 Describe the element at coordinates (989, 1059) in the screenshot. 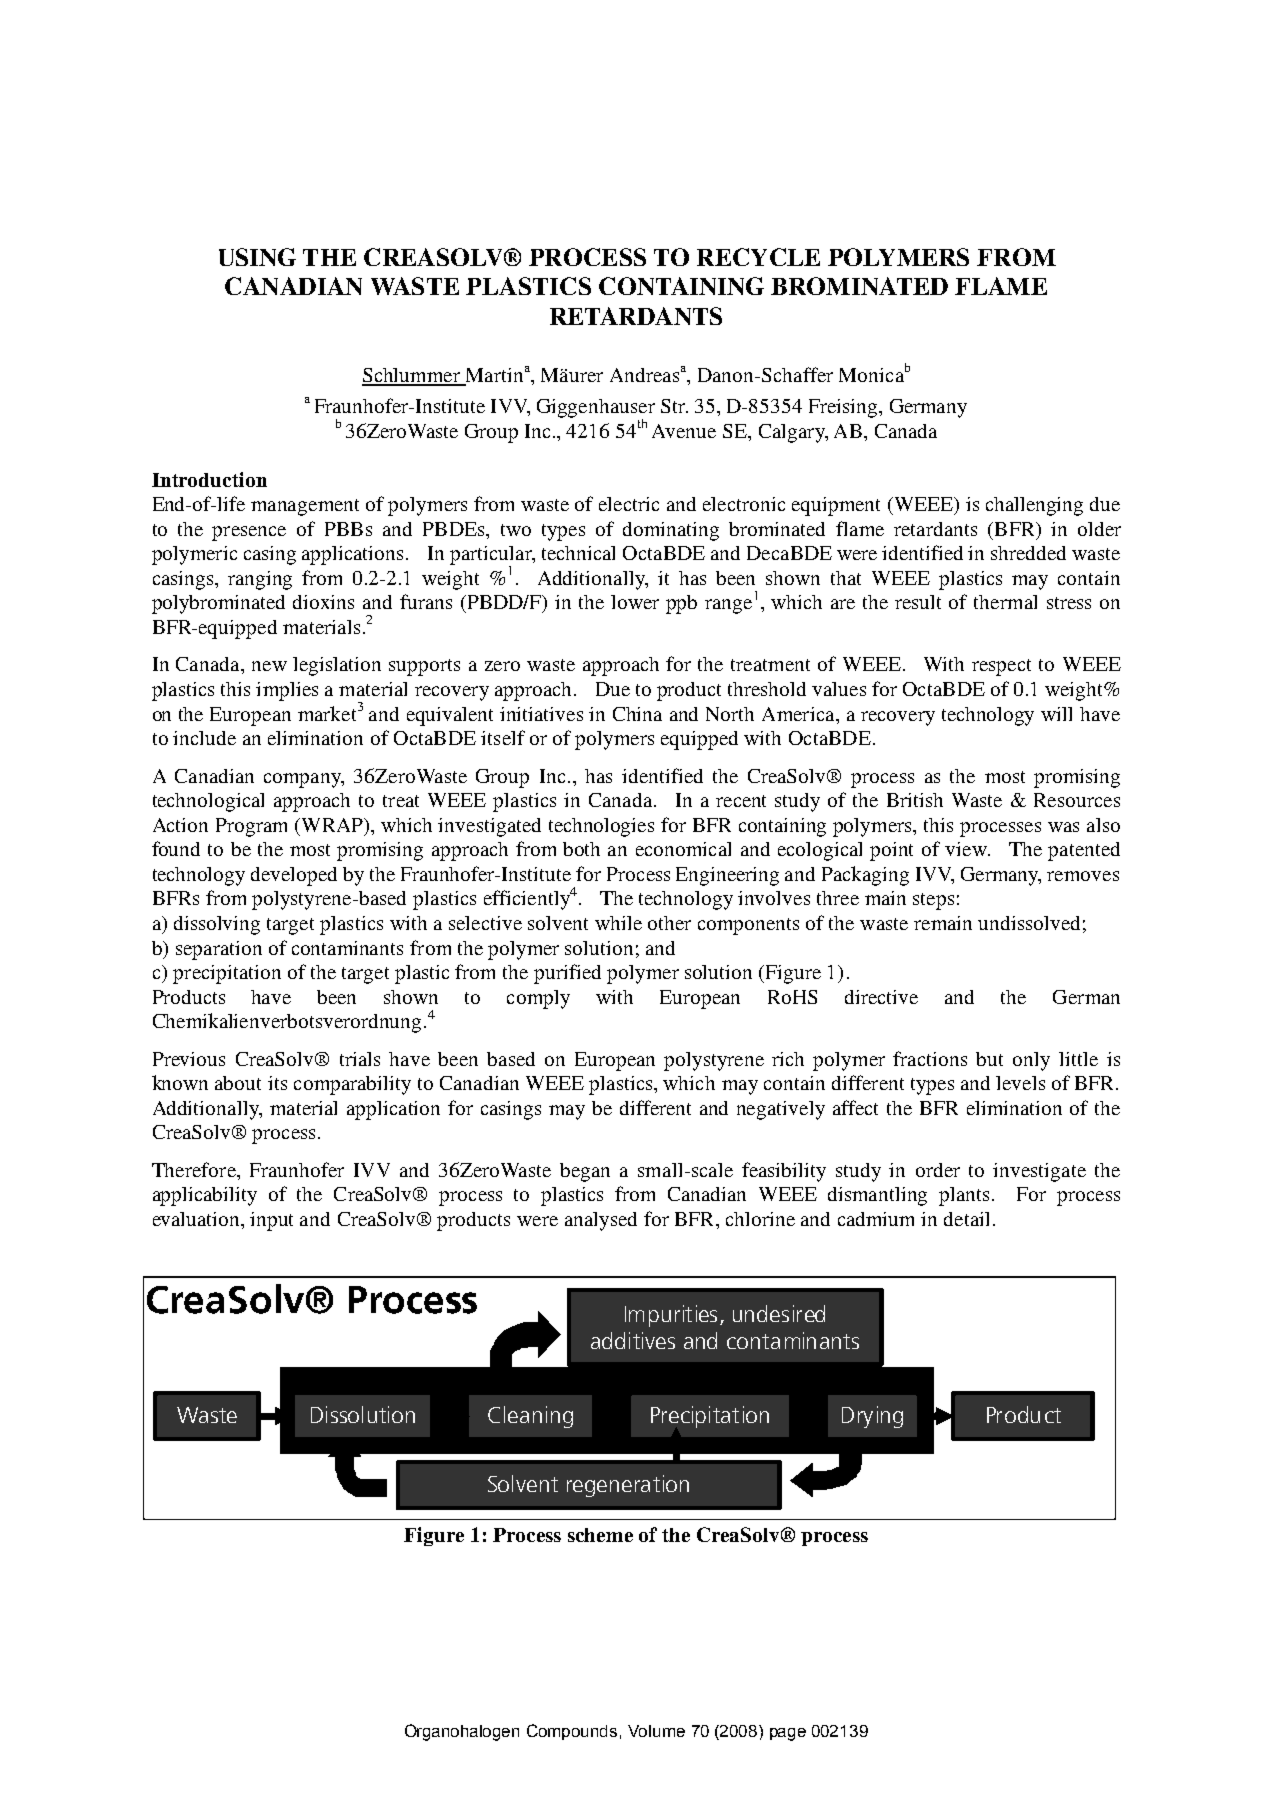

I see `but` at that location.
